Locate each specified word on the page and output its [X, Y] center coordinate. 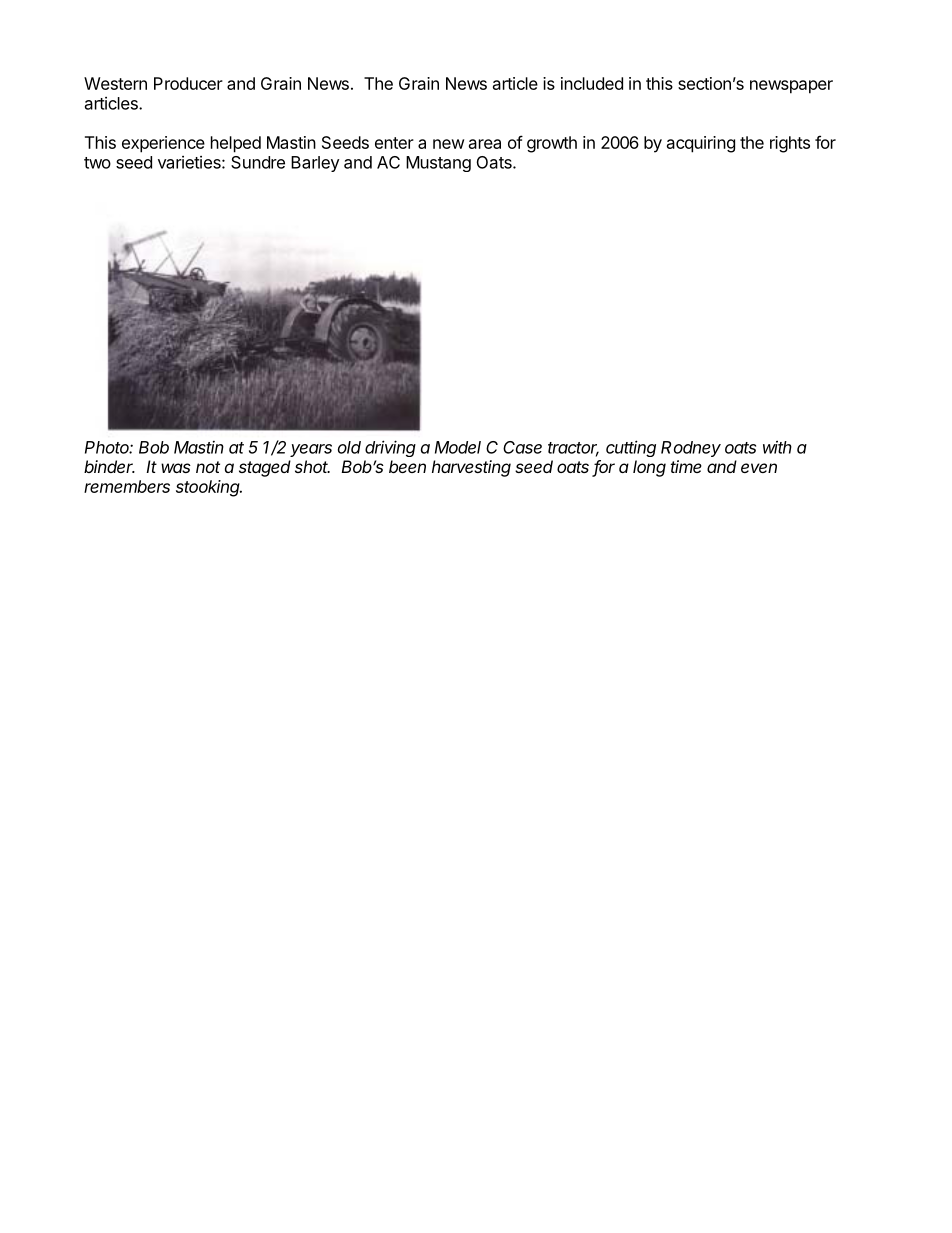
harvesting [471, 468]
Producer [188, 83]
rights [790, 144]
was [176, 468]
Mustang [438, 164]
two [97, 163]
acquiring [701, 144]
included [592, 83]
